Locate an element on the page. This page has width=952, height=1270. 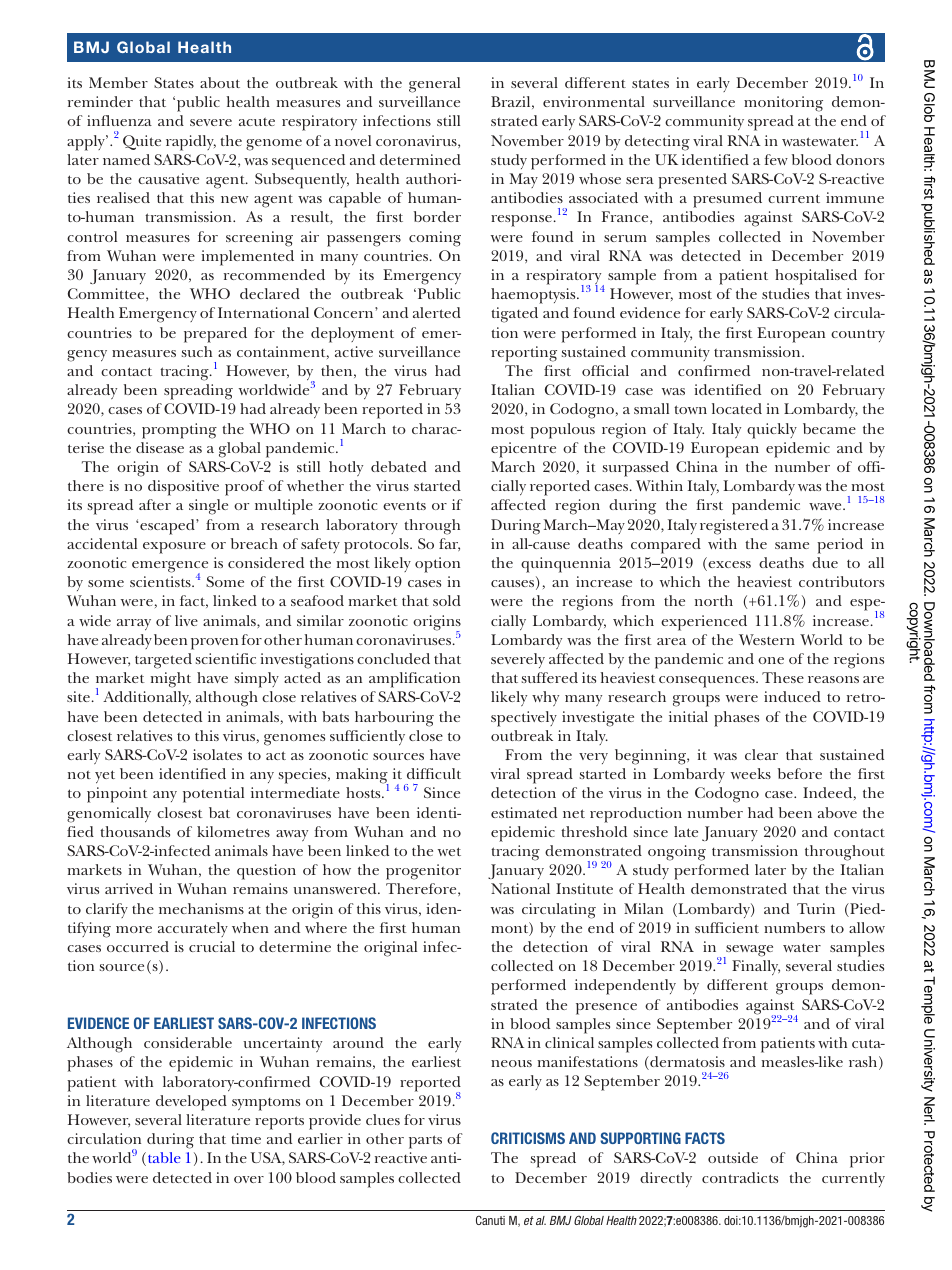
country is located at coordinates (858, 336).
